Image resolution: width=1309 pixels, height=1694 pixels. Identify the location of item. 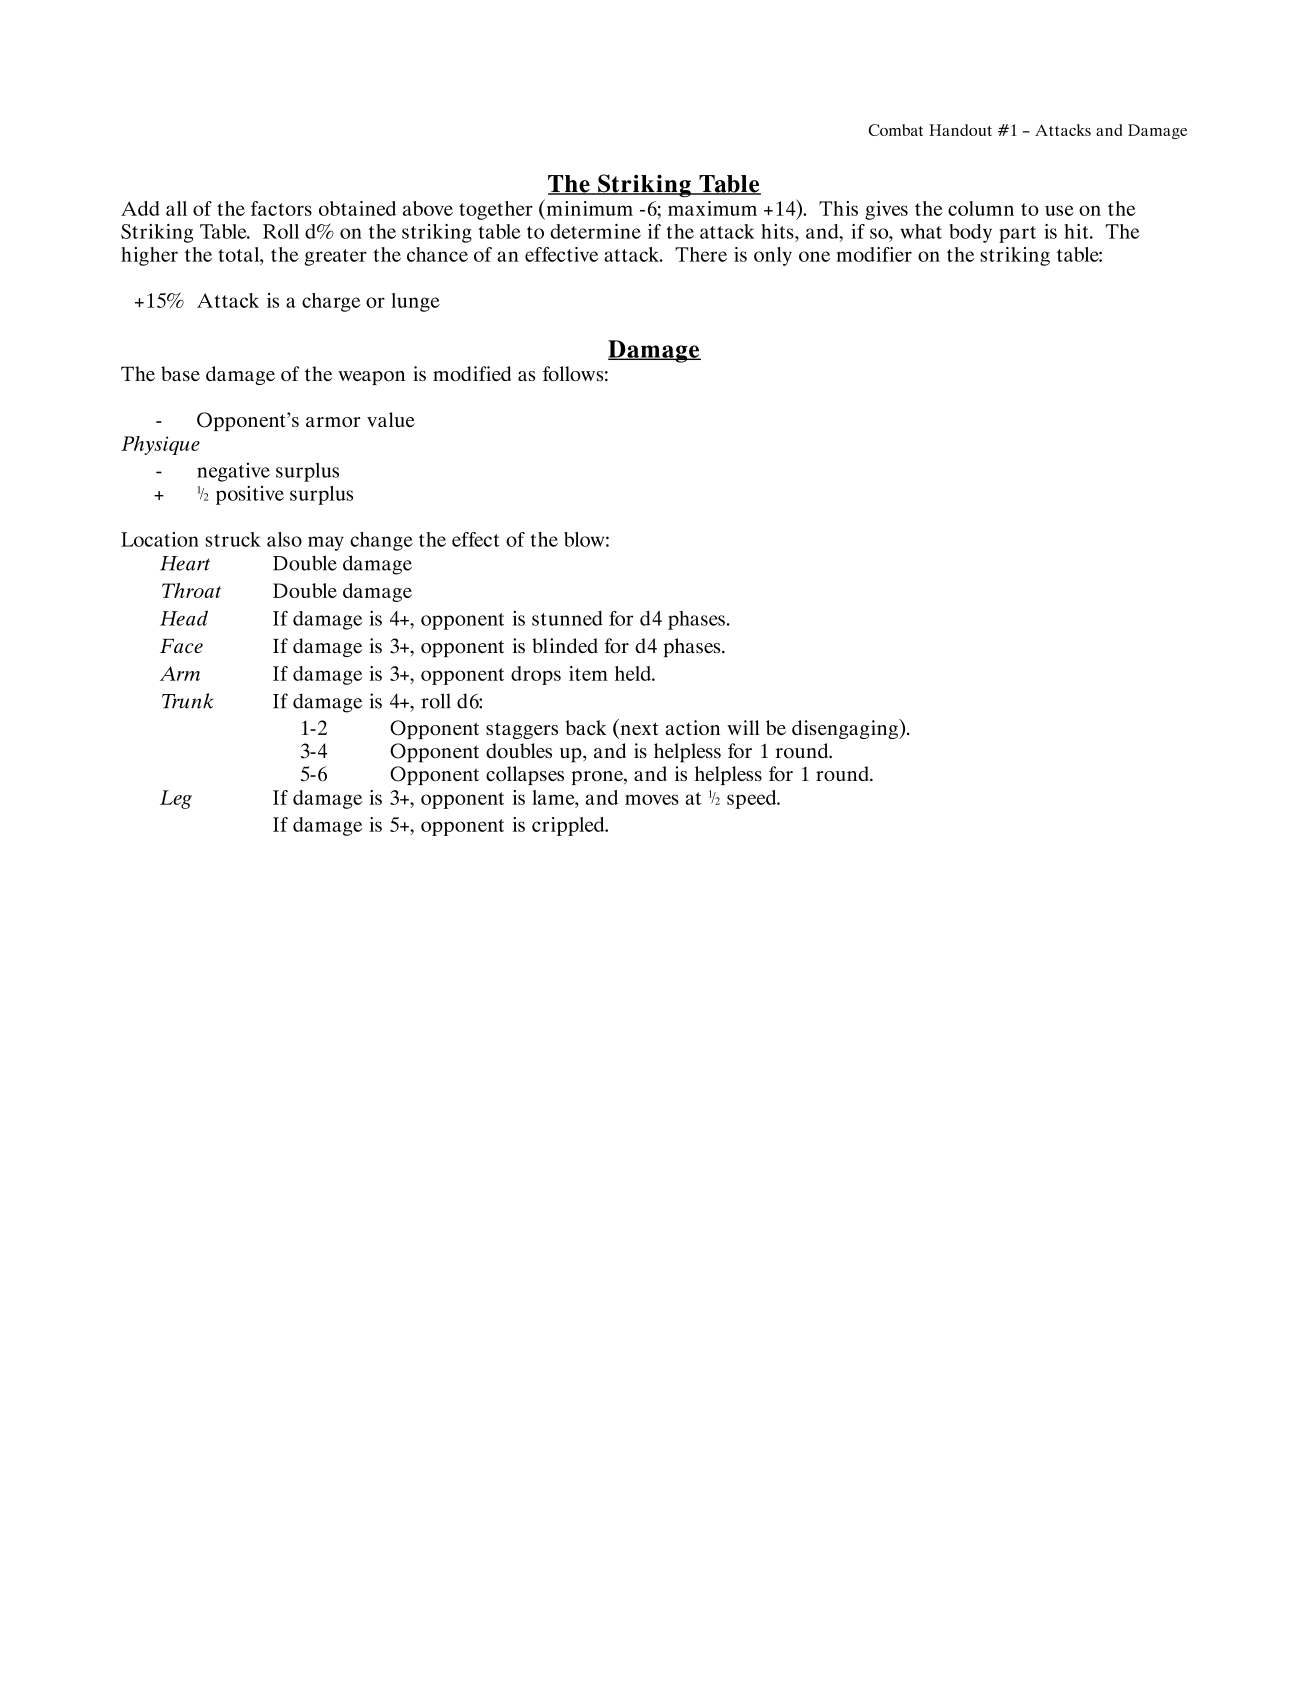
(588, 673).
